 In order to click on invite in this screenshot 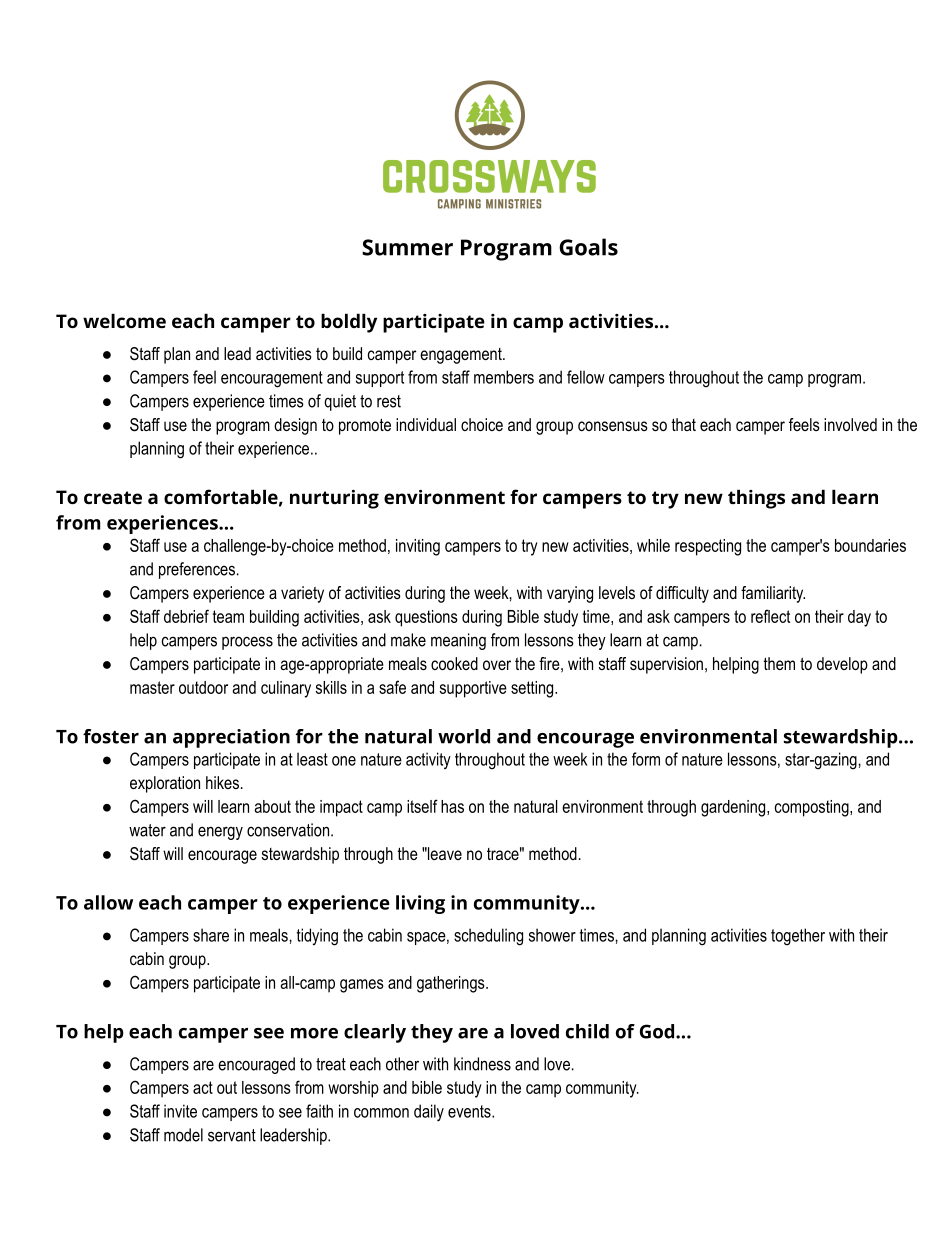, I will do `click(180, 1111)`.
